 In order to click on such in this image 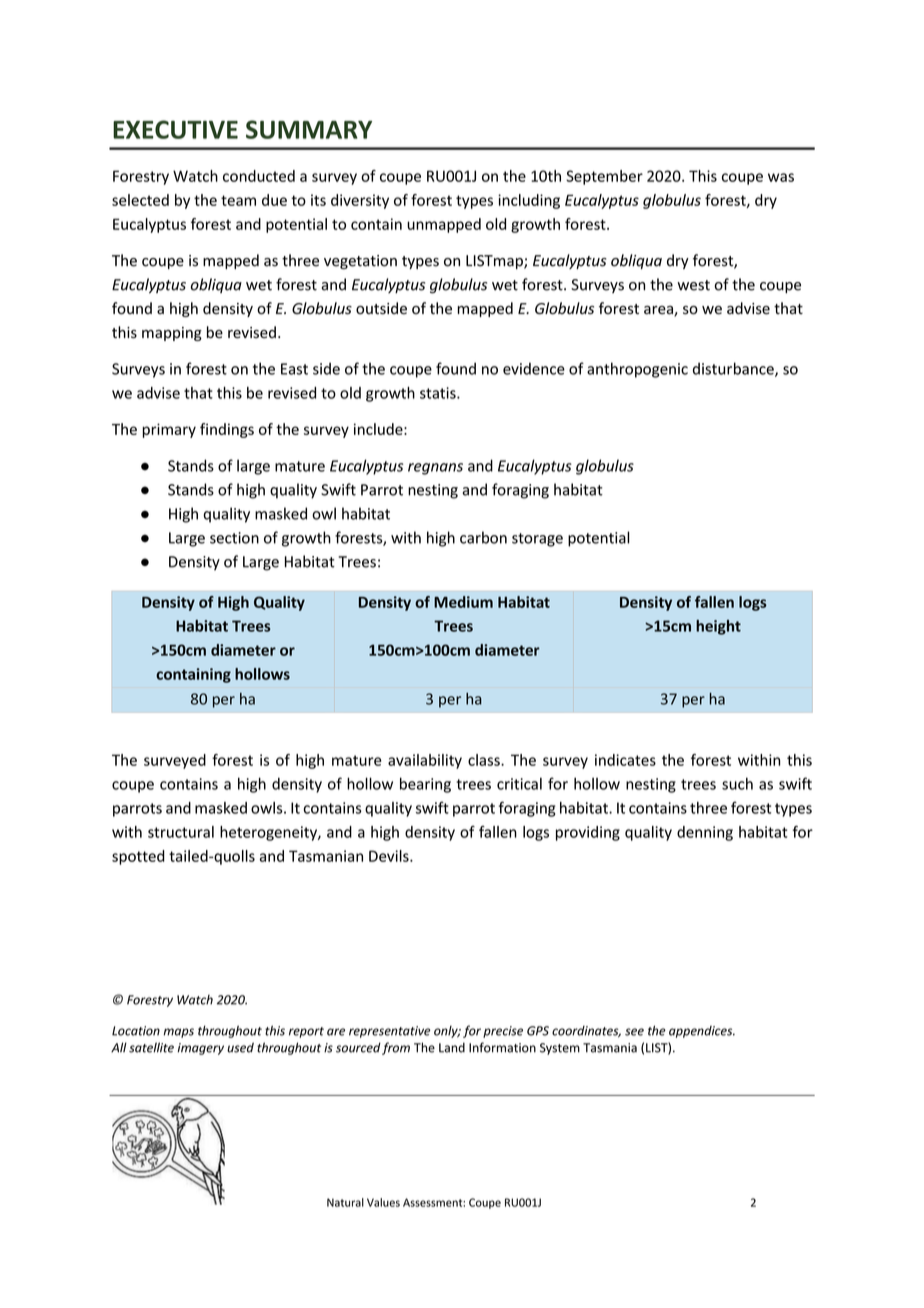, I will do `click(737, 783)`.
